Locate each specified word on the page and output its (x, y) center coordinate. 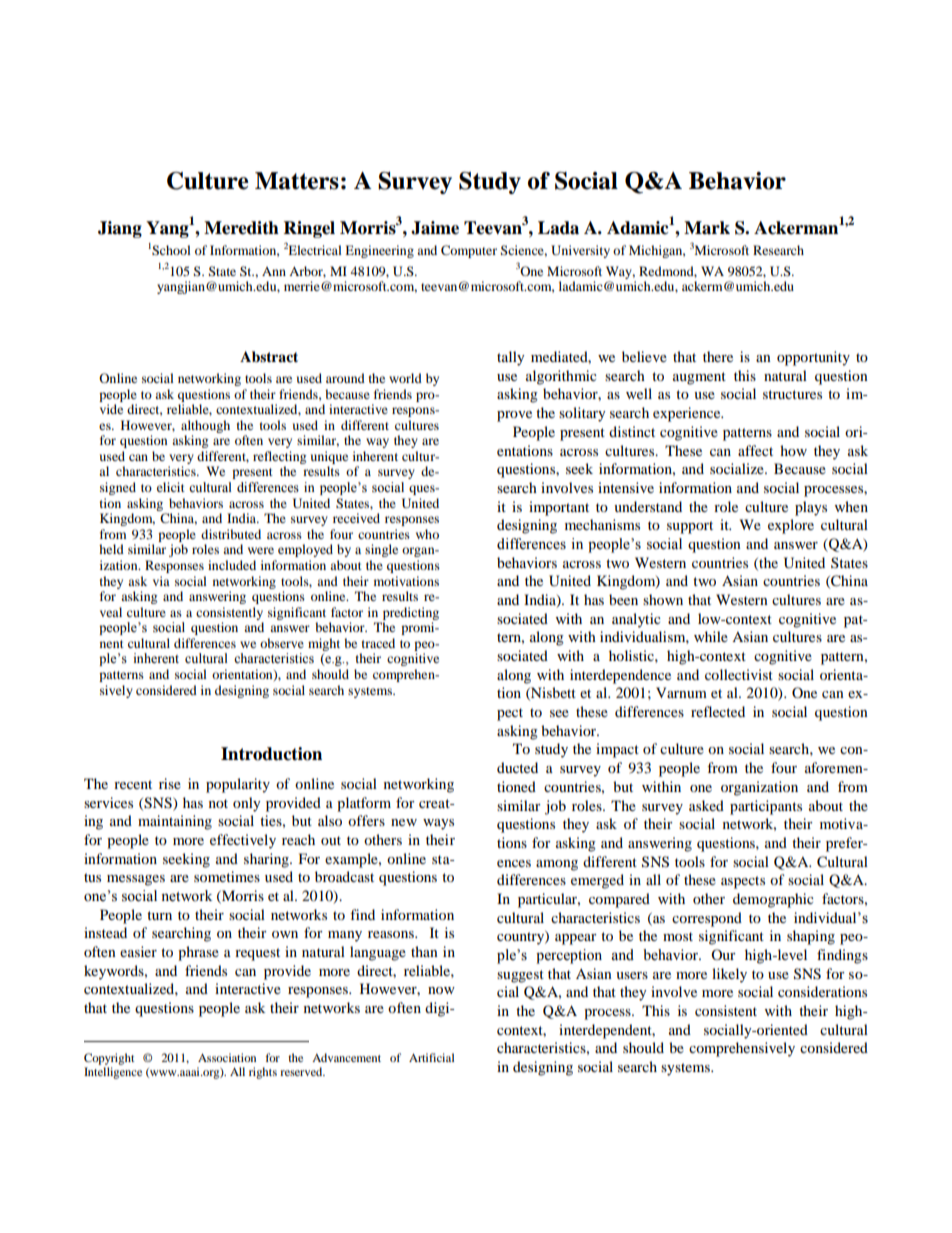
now (441, 990)
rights (263, 1073)
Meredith (241, 228)
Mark (707, 228)
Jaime (435, 228)
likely (729, 975)
